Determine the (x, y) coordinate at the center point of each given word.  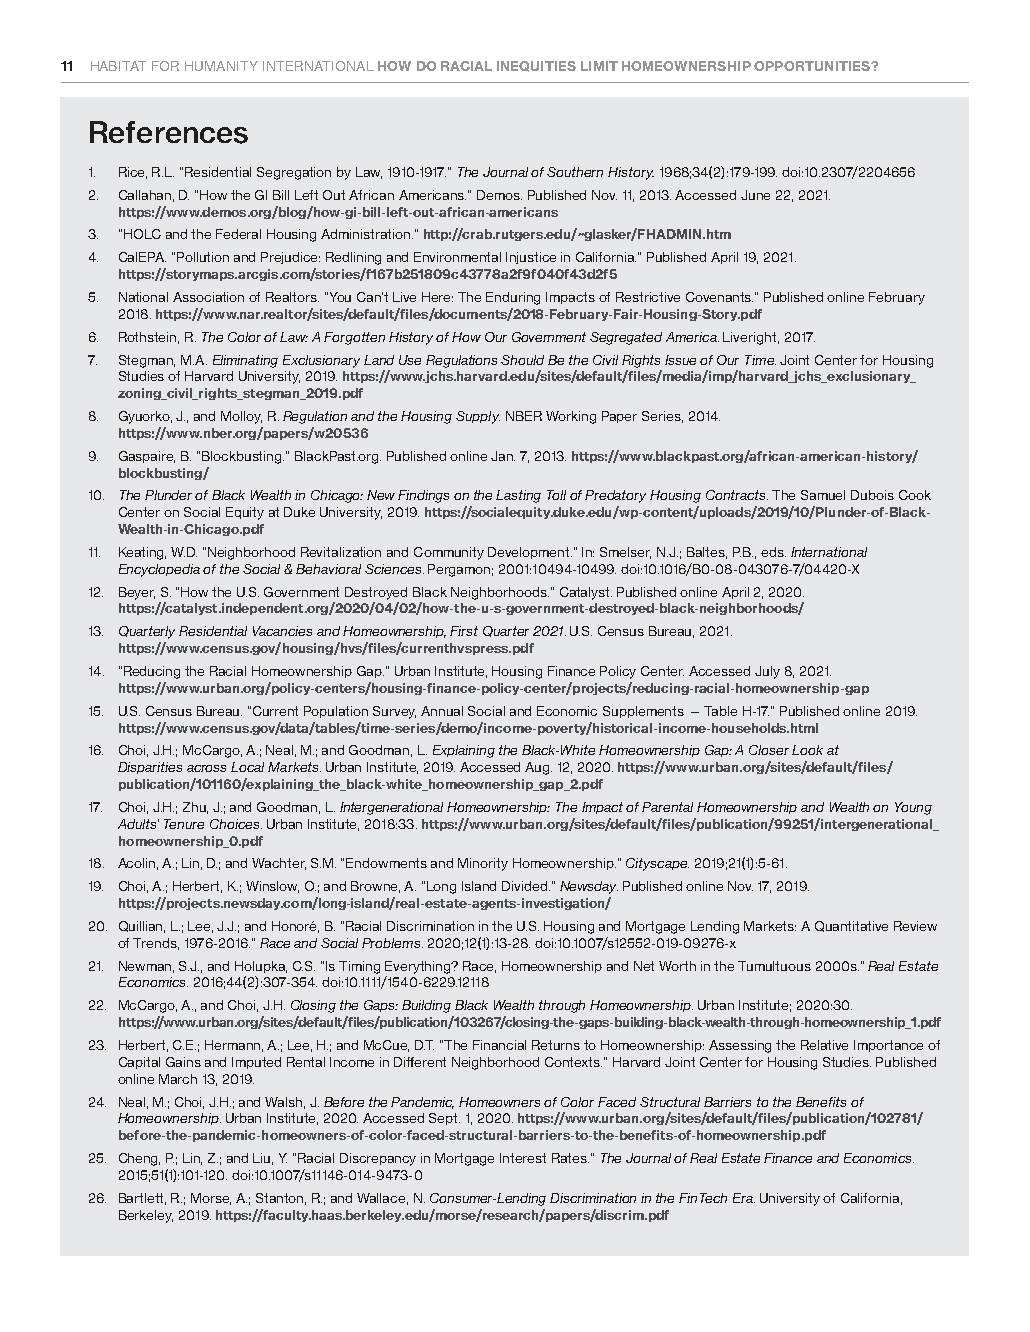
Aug (538, 768)
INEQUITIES (536, 66)
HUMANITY (221, 66)
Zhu (195, 808)
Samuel (823, 495)
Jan (503, 456)
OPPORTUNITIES (813, 66)
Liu (263, 1159)
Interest (523, 1158)
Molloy (241, 417)
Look (807, 750)
